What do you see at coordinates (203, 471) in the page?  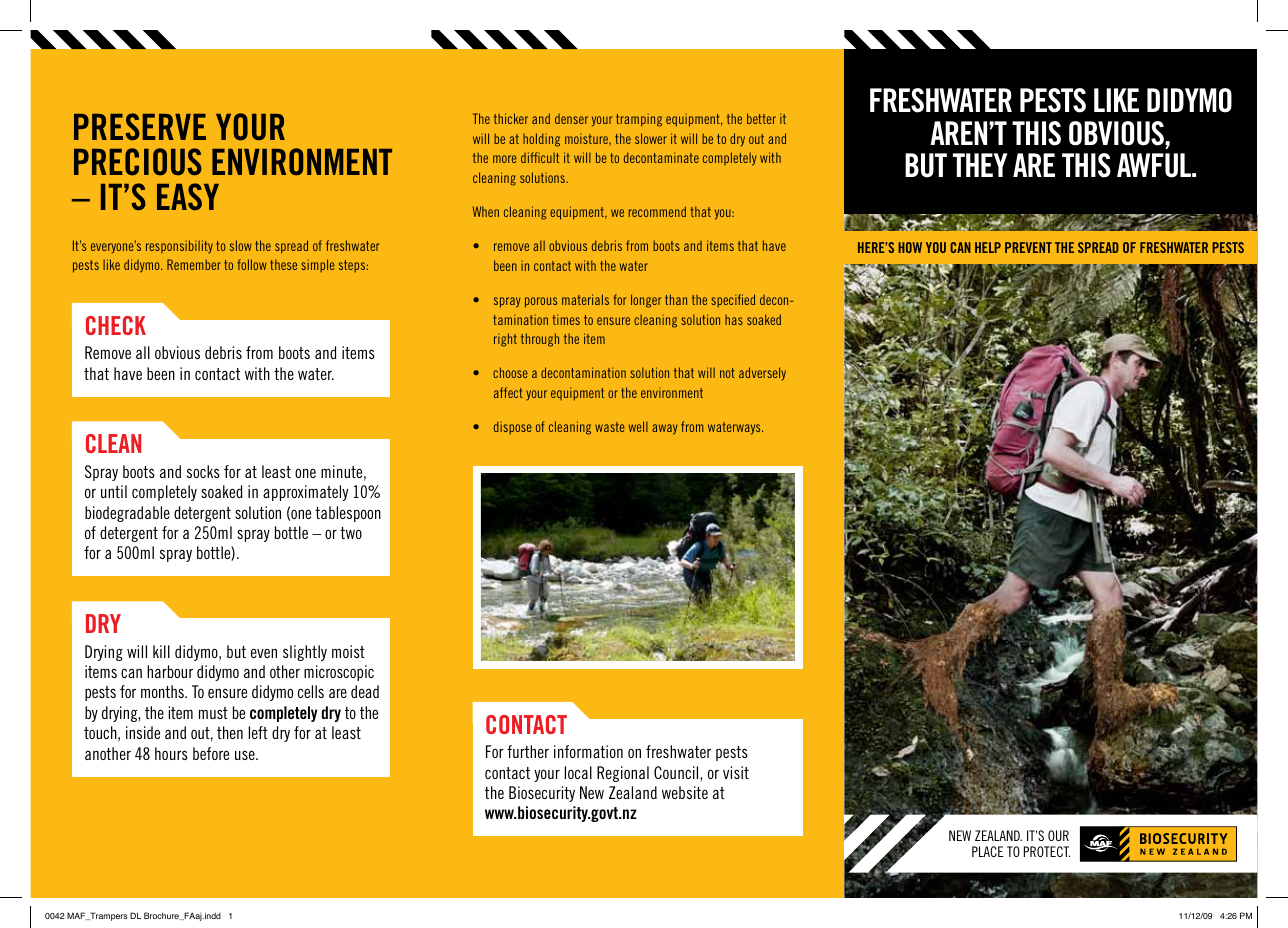 I see `socks` at bounding box center [203, 471].
